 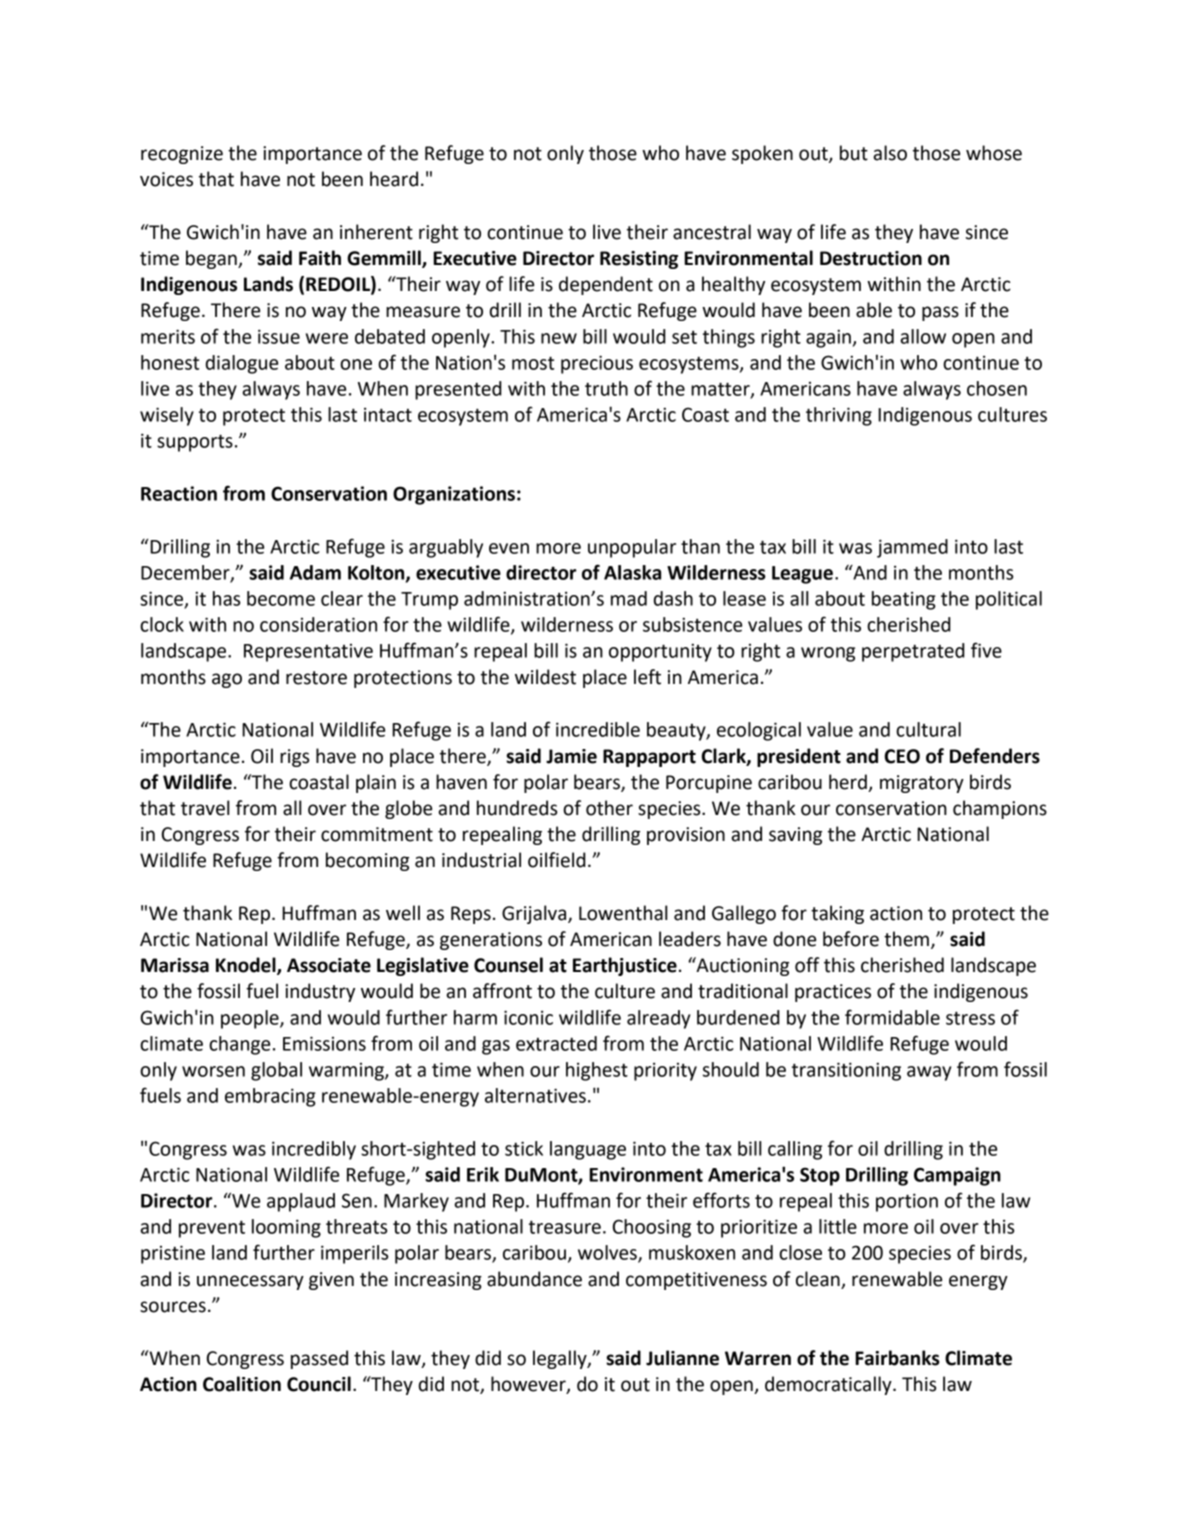 I want to click on beating, so click(x=904, y=600).
